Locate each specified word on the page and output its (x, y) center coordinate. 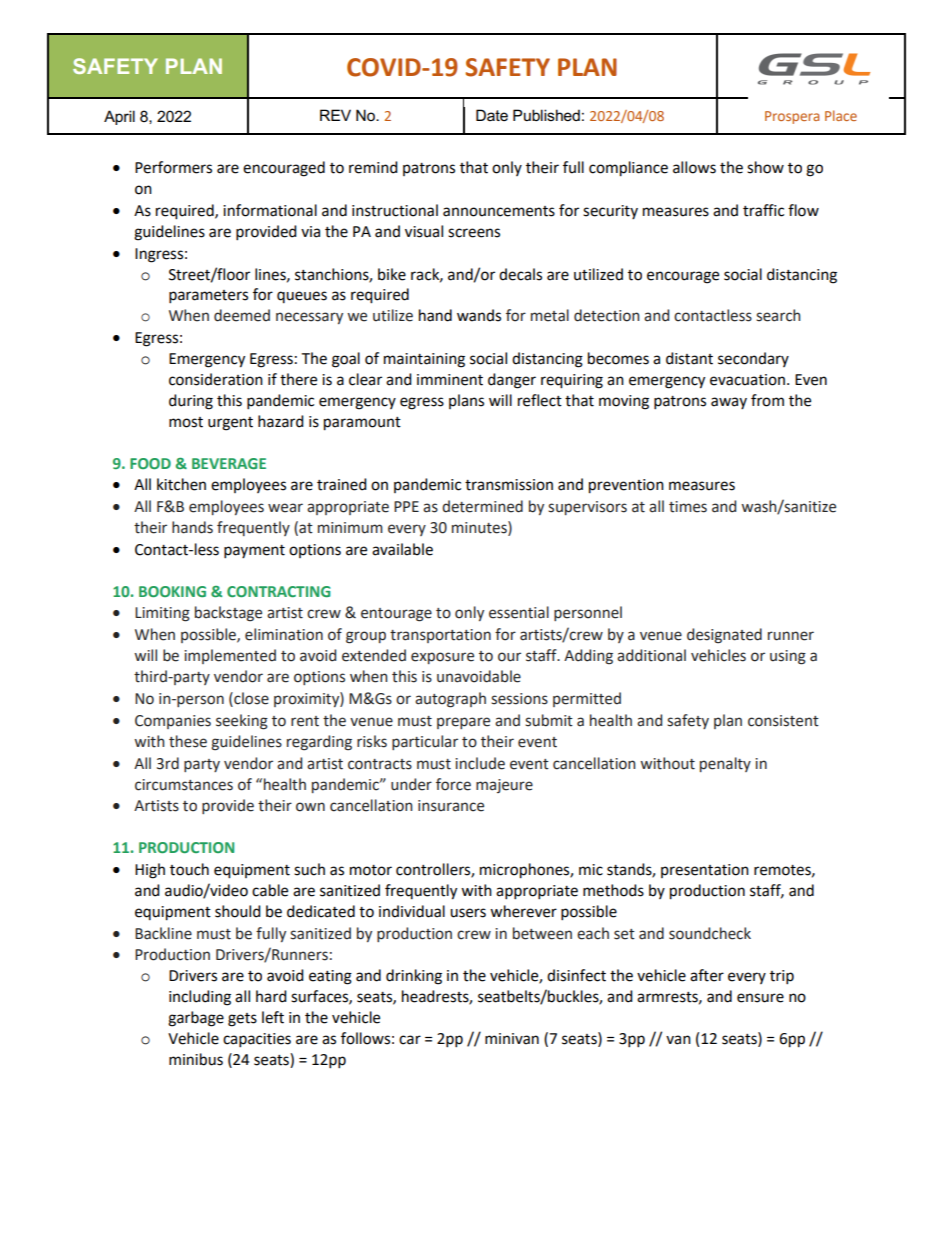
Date (492, 115)
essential (519, 612)
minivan (512, 1039)
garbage (196, 1019)
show (765, 167)
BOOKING (172, 591)
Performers (173, 167)
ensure (760, 998)
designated (724, 636)
